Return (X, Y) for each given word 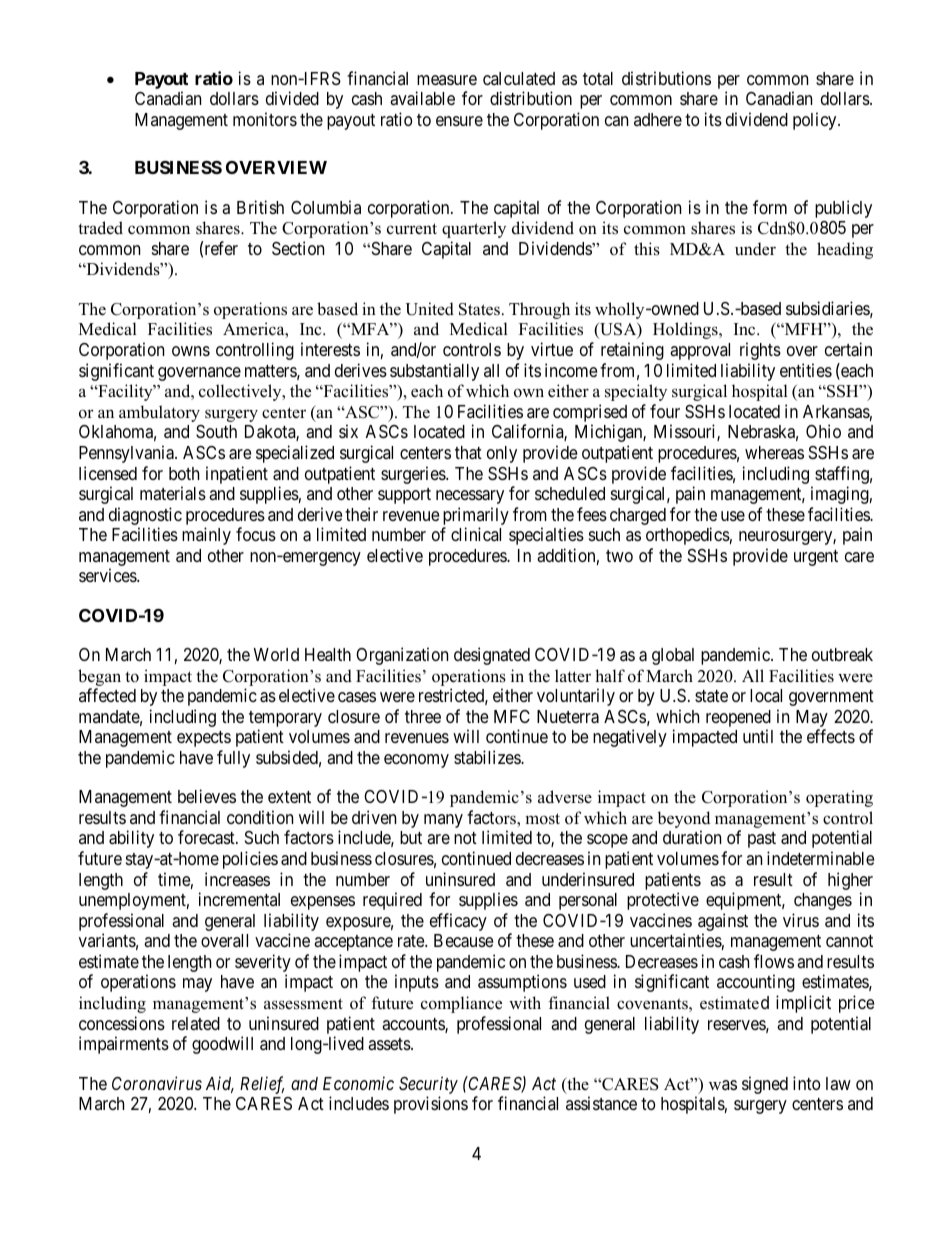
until (758, 736)
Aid (220, 1084)
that (468, 453)
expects (204, 739)
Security (428, 1085)
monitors (265, 119)
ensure (459, 121)
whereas (774, 452)
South (216, 432)
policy (816, 121)
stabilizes (488, 757)
